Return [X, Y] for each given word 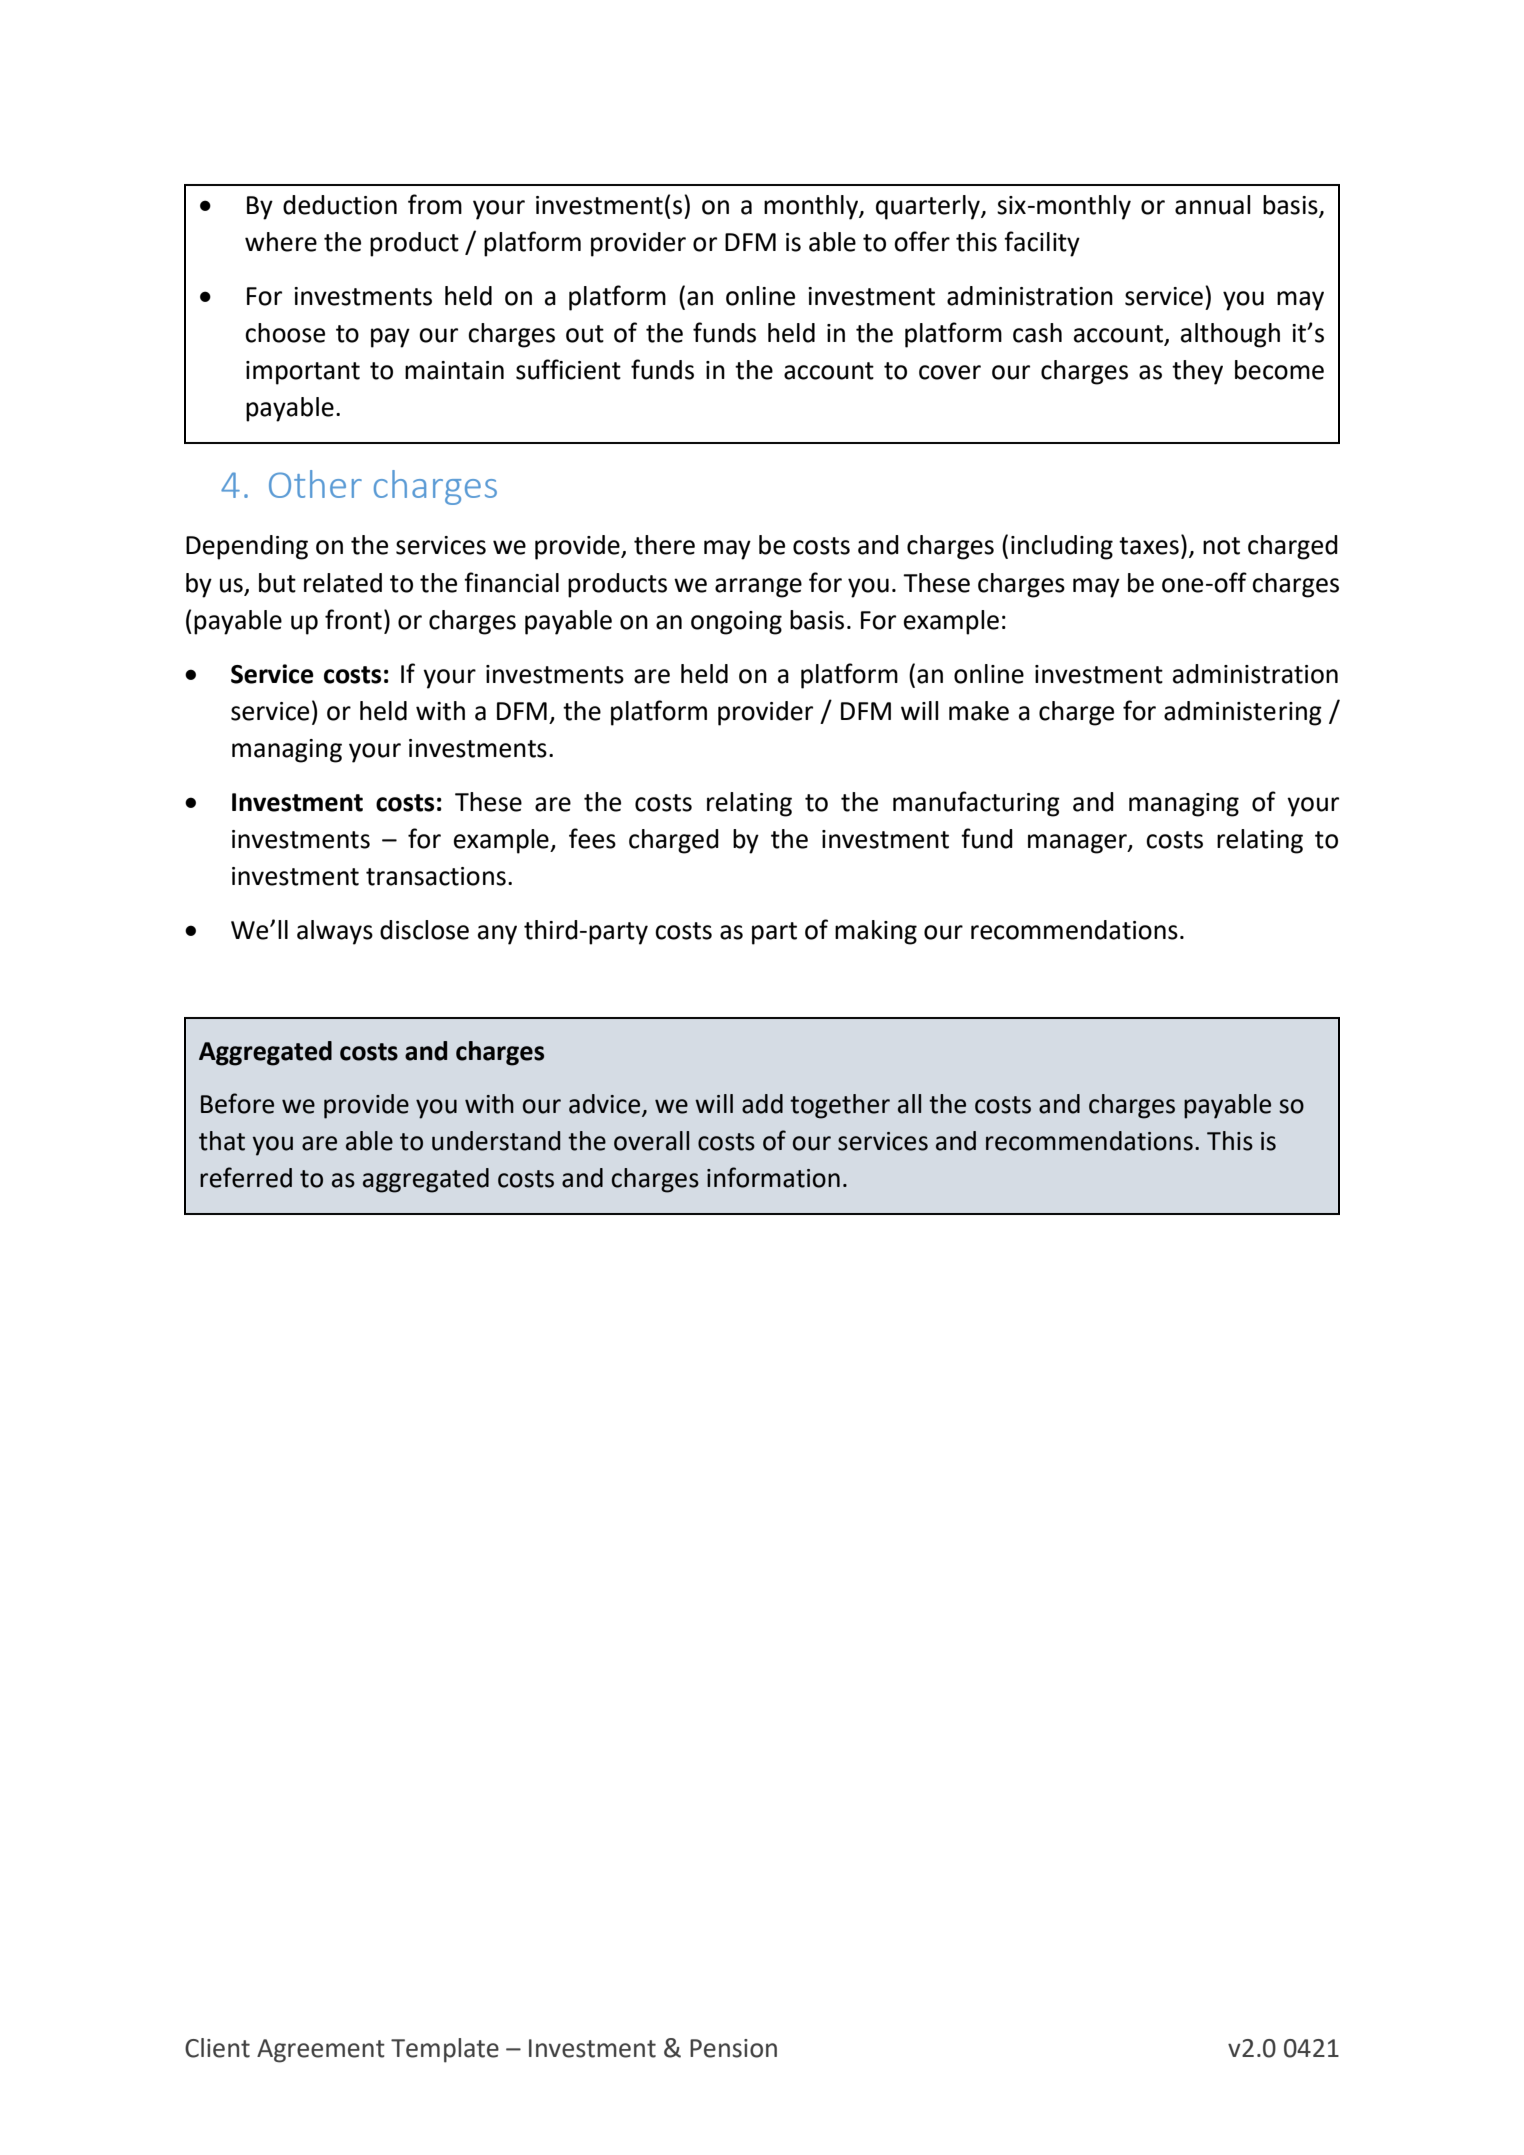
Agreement [321, 2051]
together [840, 1106]
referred [246, 1177]
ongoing [736, 623]
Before [237, 1103]
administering [1243, 713]
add [762, 1104]
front [353, 619]
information [773, 1177]
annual [1212, 205]
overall [651, 1141]
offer [922, 241]
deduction [340, 205]
